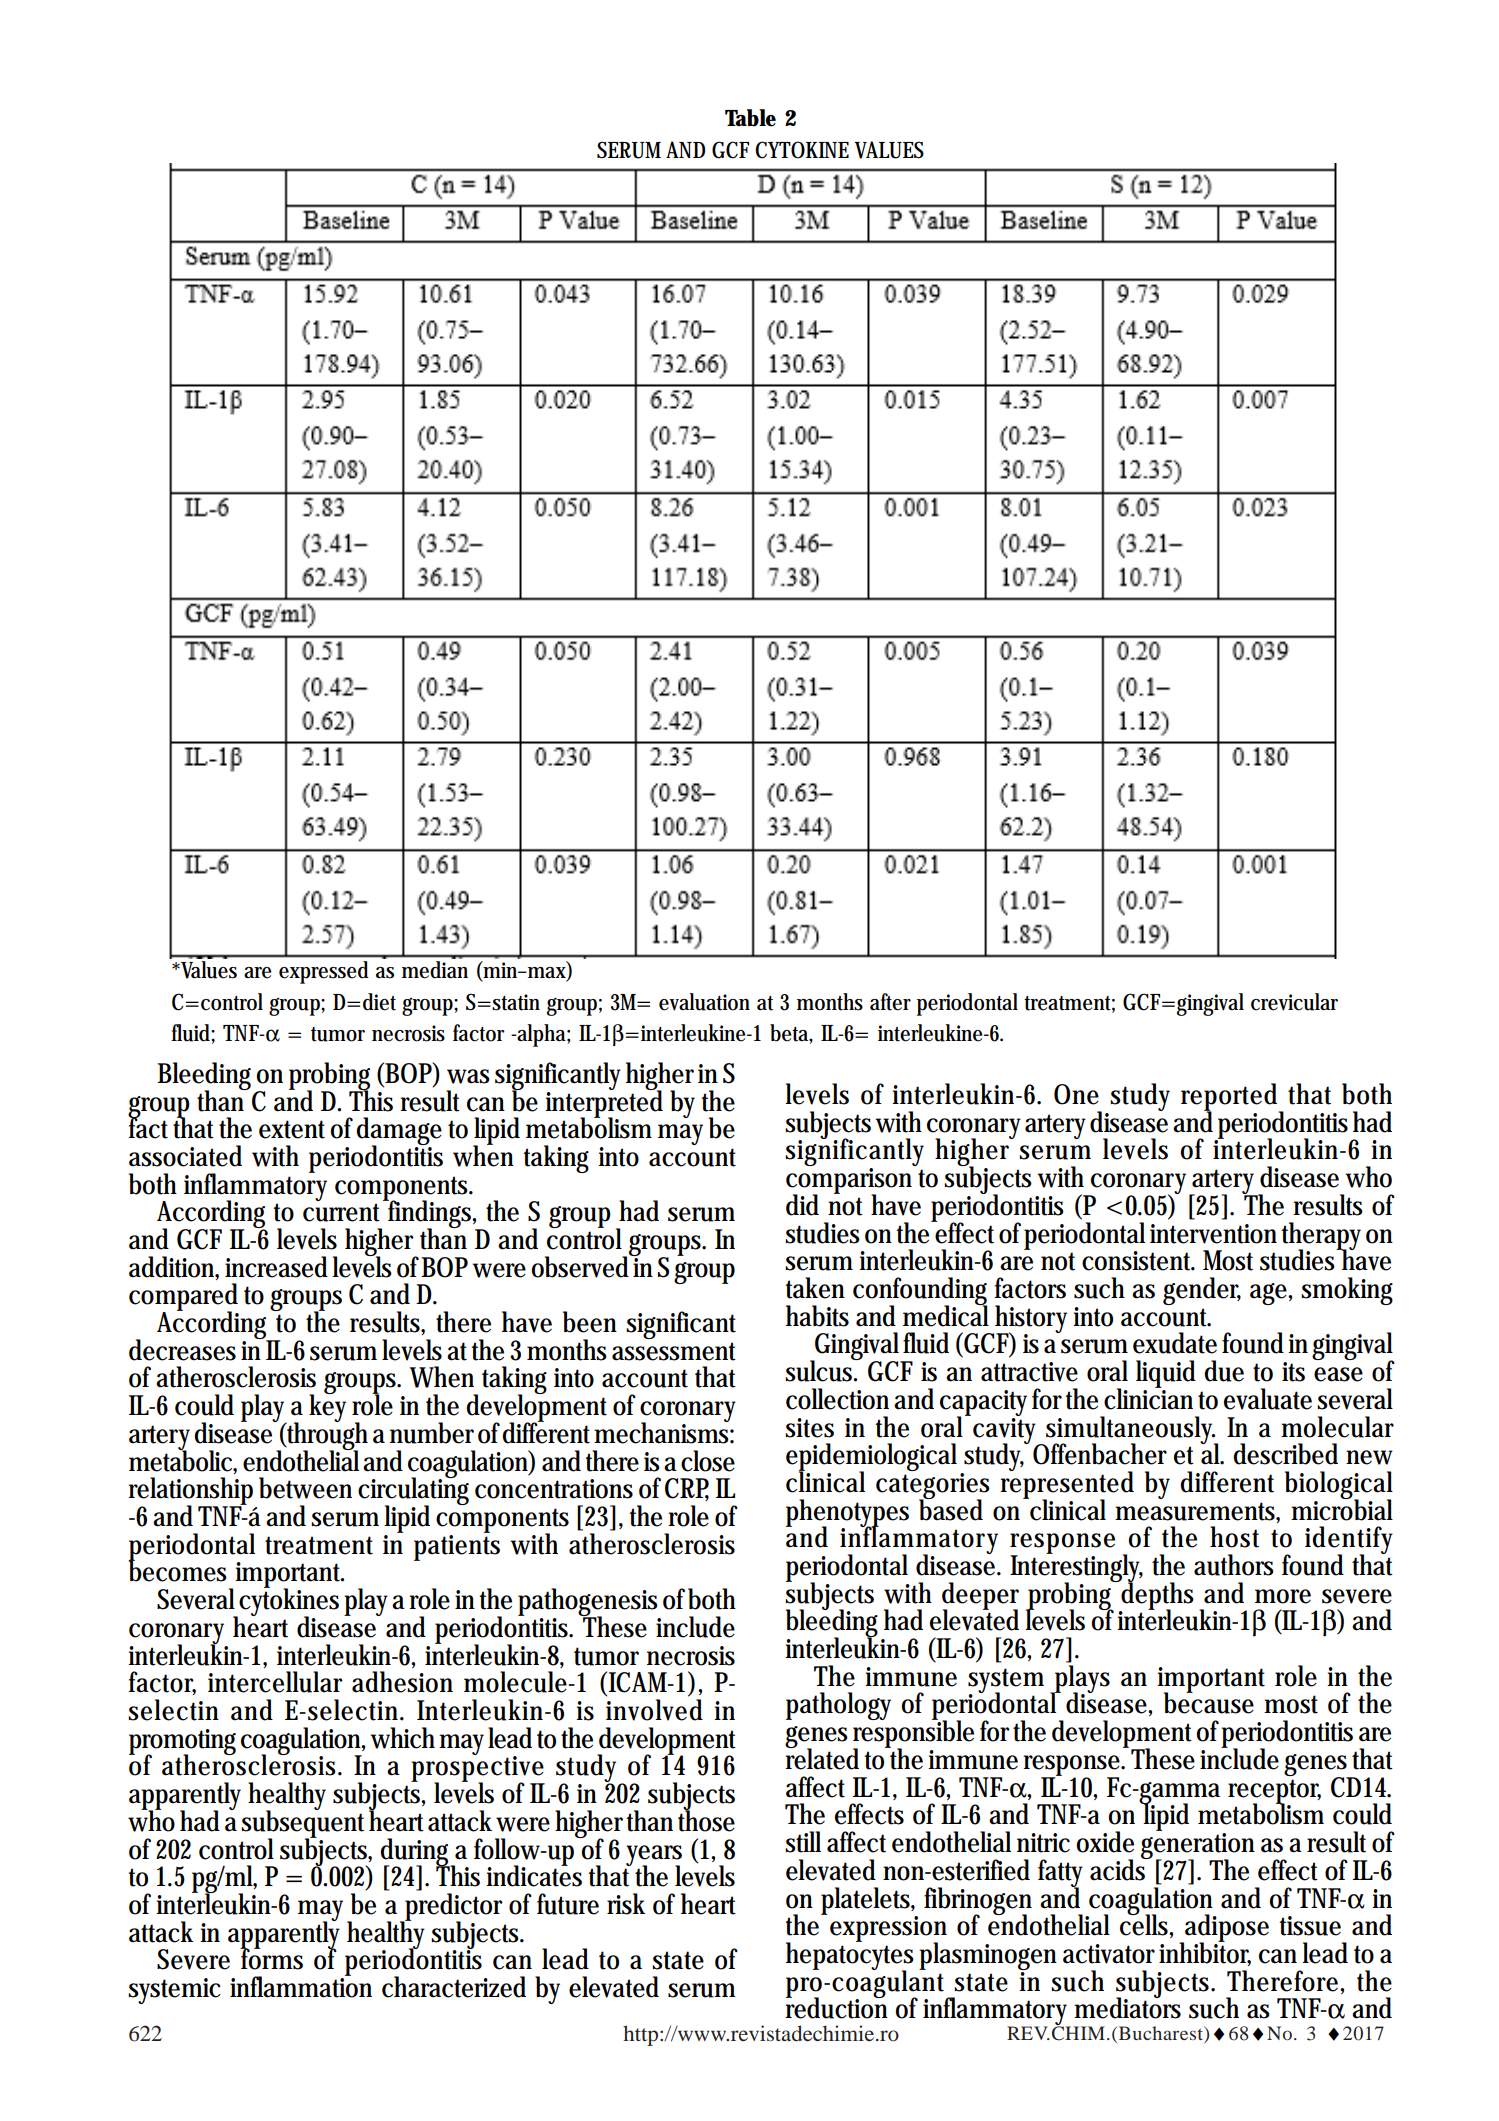  What do you see at coordinates (704, 1002) in the screenshot?
I see `evaluation` at bounding box center [704, 1002].
